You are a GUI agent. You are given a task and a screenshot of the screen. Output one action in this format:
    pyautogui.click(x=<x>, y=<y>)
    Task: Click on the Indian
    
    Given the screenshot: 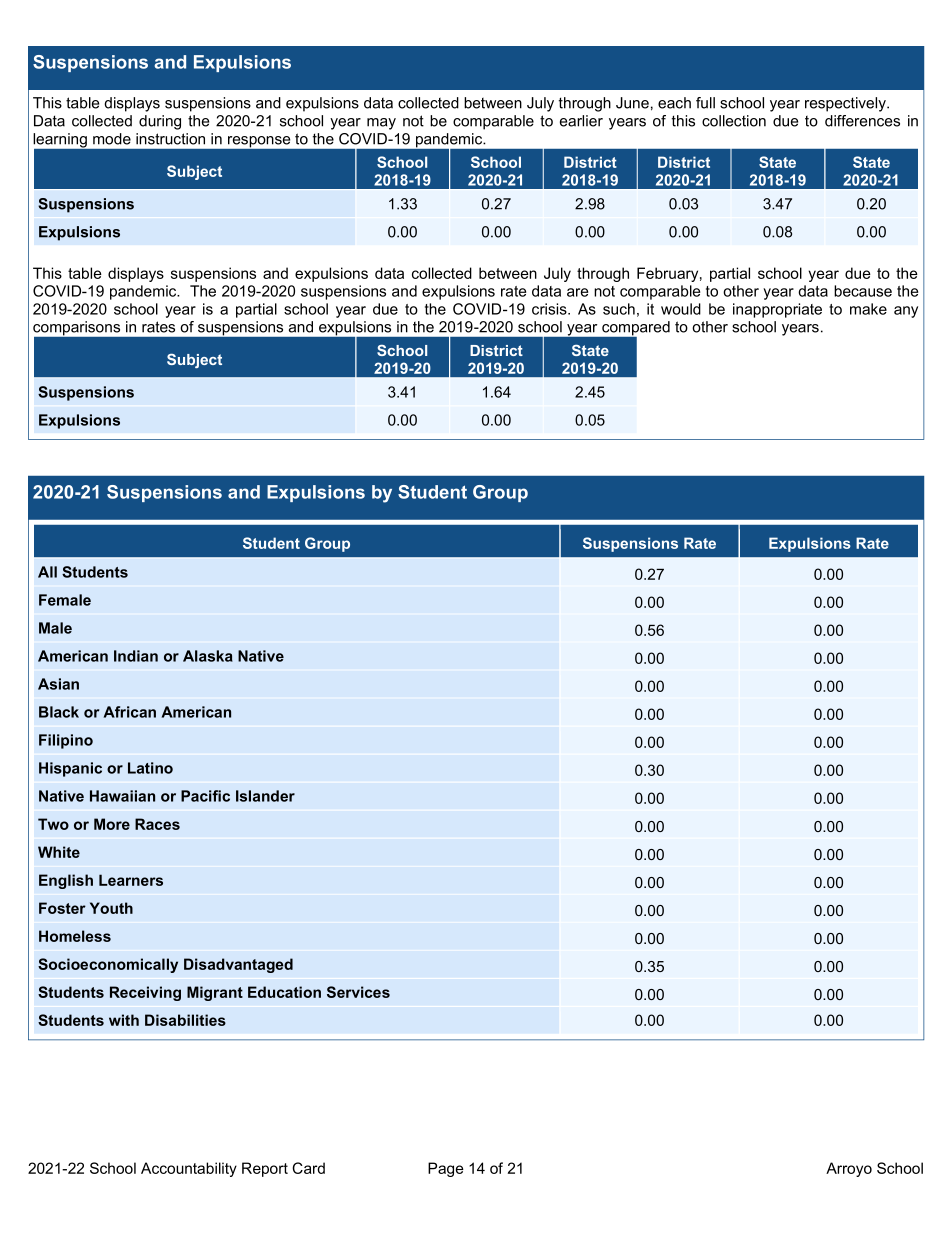 What is the action you would take?
    pyautogui.click(x=136, y=656)
